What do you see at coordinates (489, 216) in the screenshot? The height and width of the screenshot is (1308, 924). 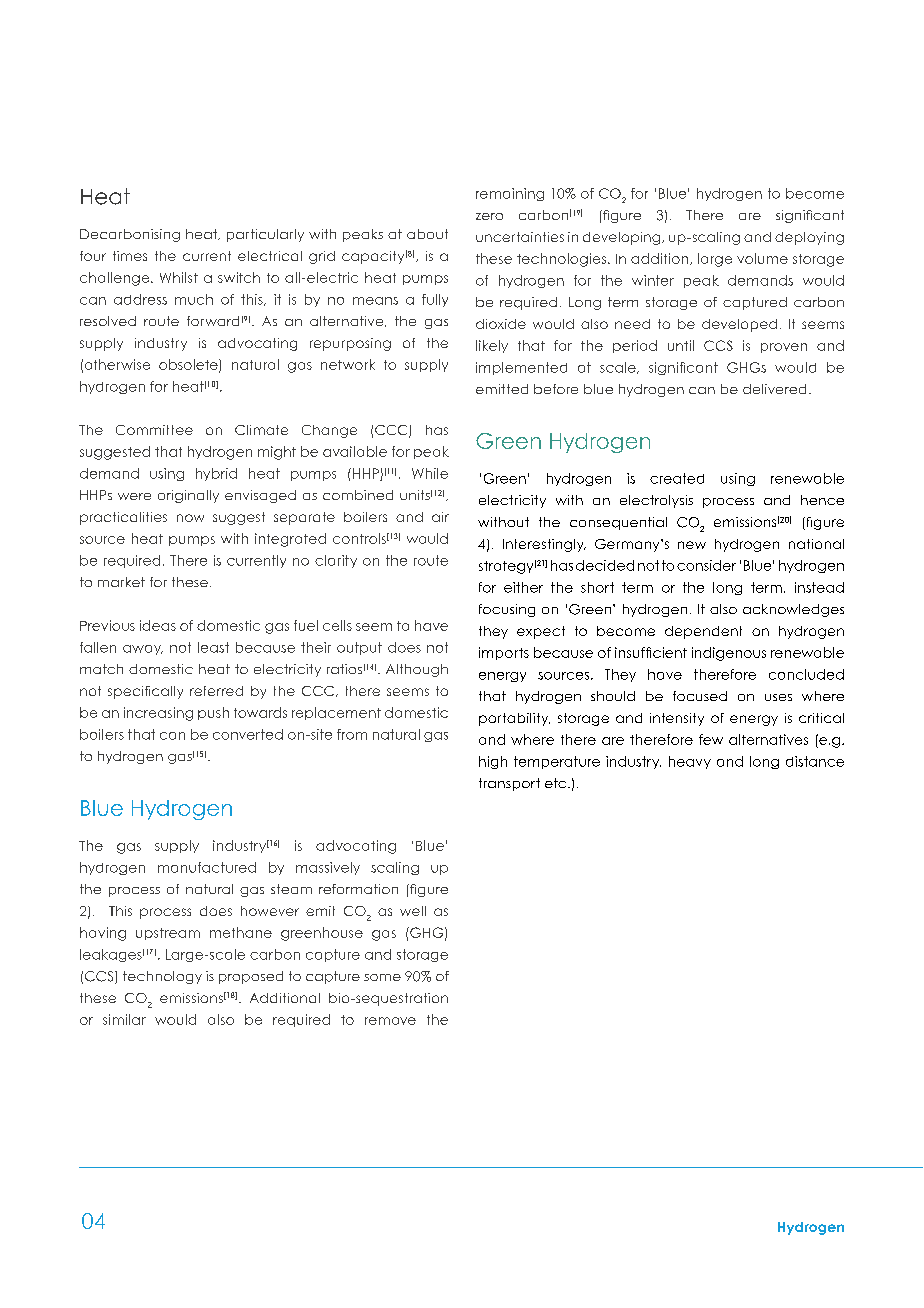 I see `zero` at bounding box center [489, 216].
